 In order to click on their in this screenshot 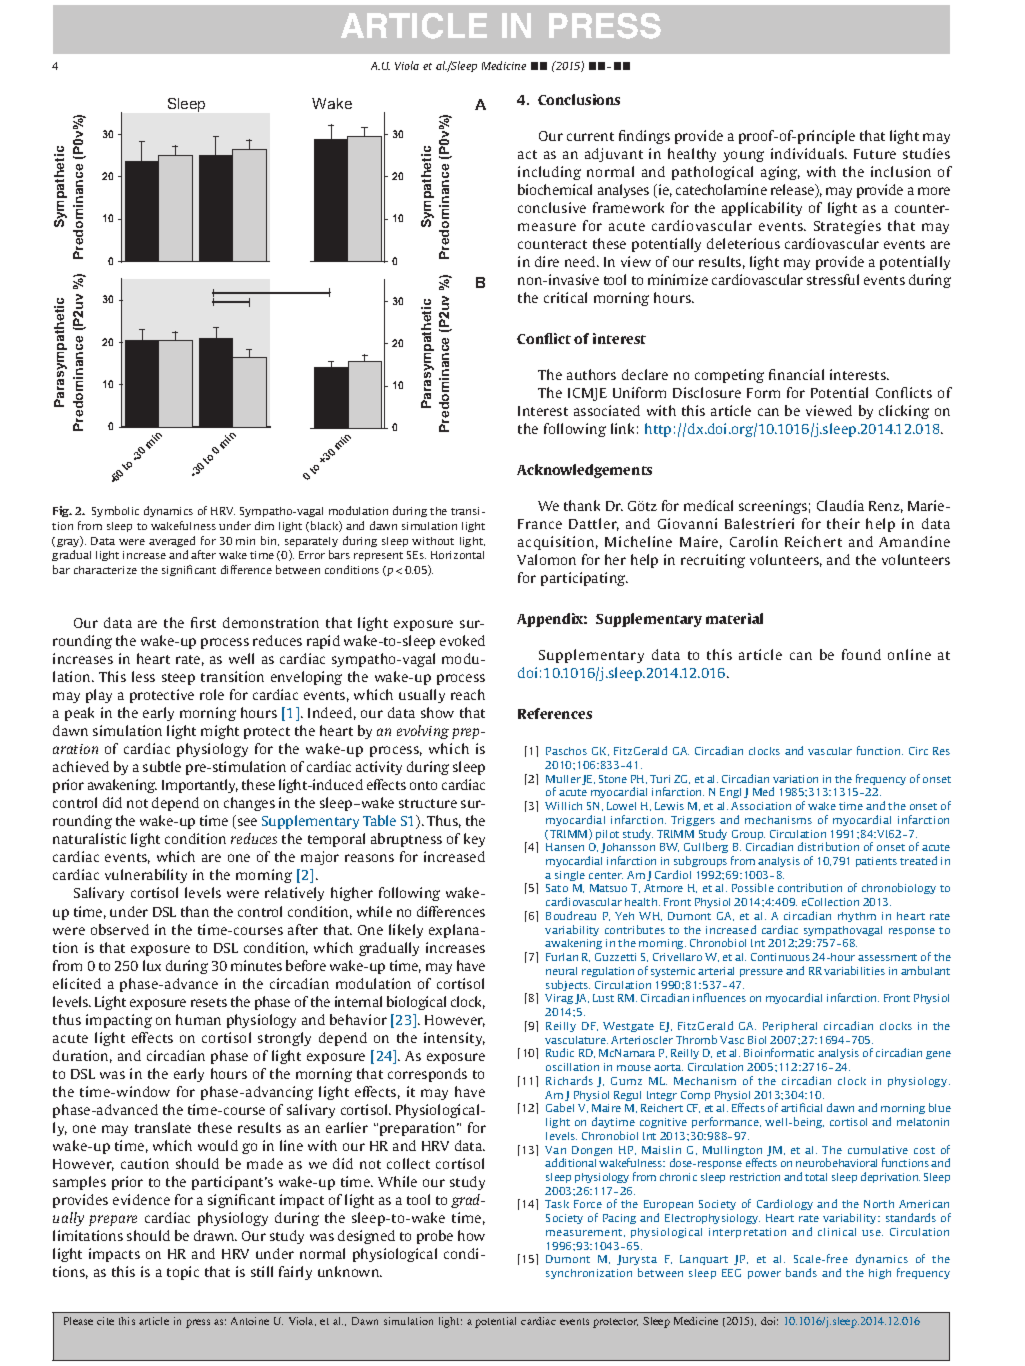, I will do `click(843, 523)`.
